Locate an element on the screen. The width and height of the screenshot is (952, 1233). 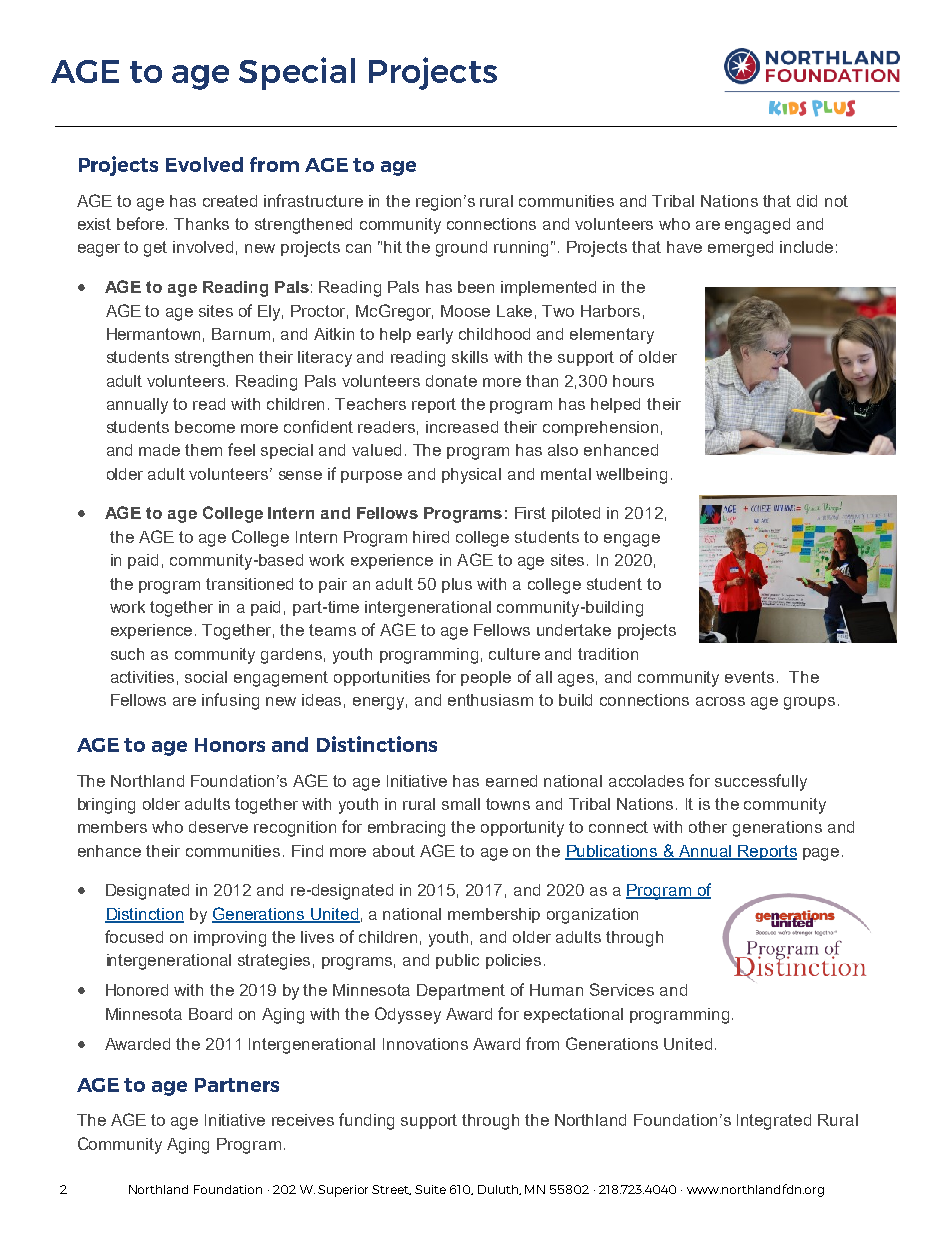
receives is located at coordinates (303, 1120).
